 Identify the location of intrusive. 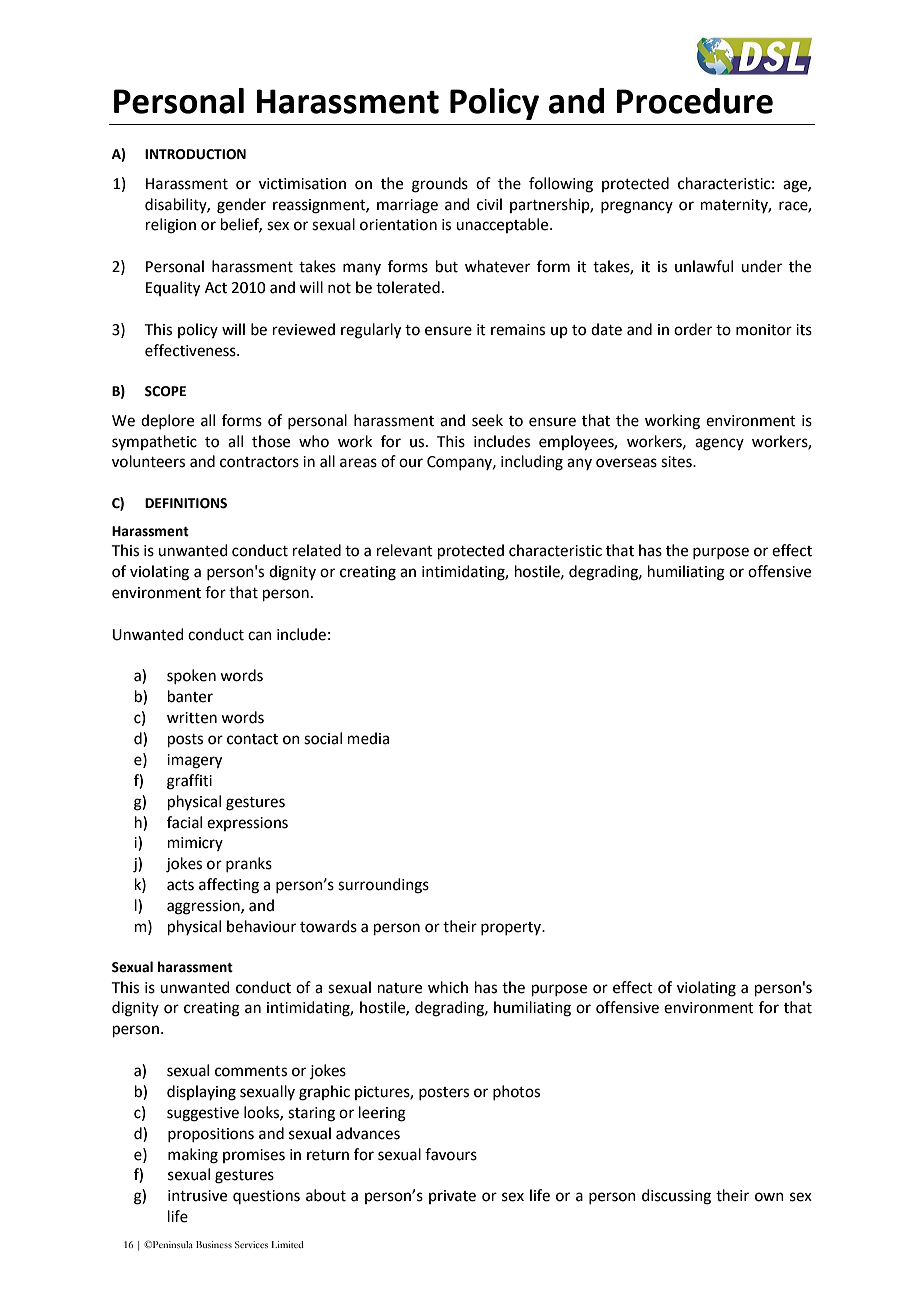
(197, 1196).
